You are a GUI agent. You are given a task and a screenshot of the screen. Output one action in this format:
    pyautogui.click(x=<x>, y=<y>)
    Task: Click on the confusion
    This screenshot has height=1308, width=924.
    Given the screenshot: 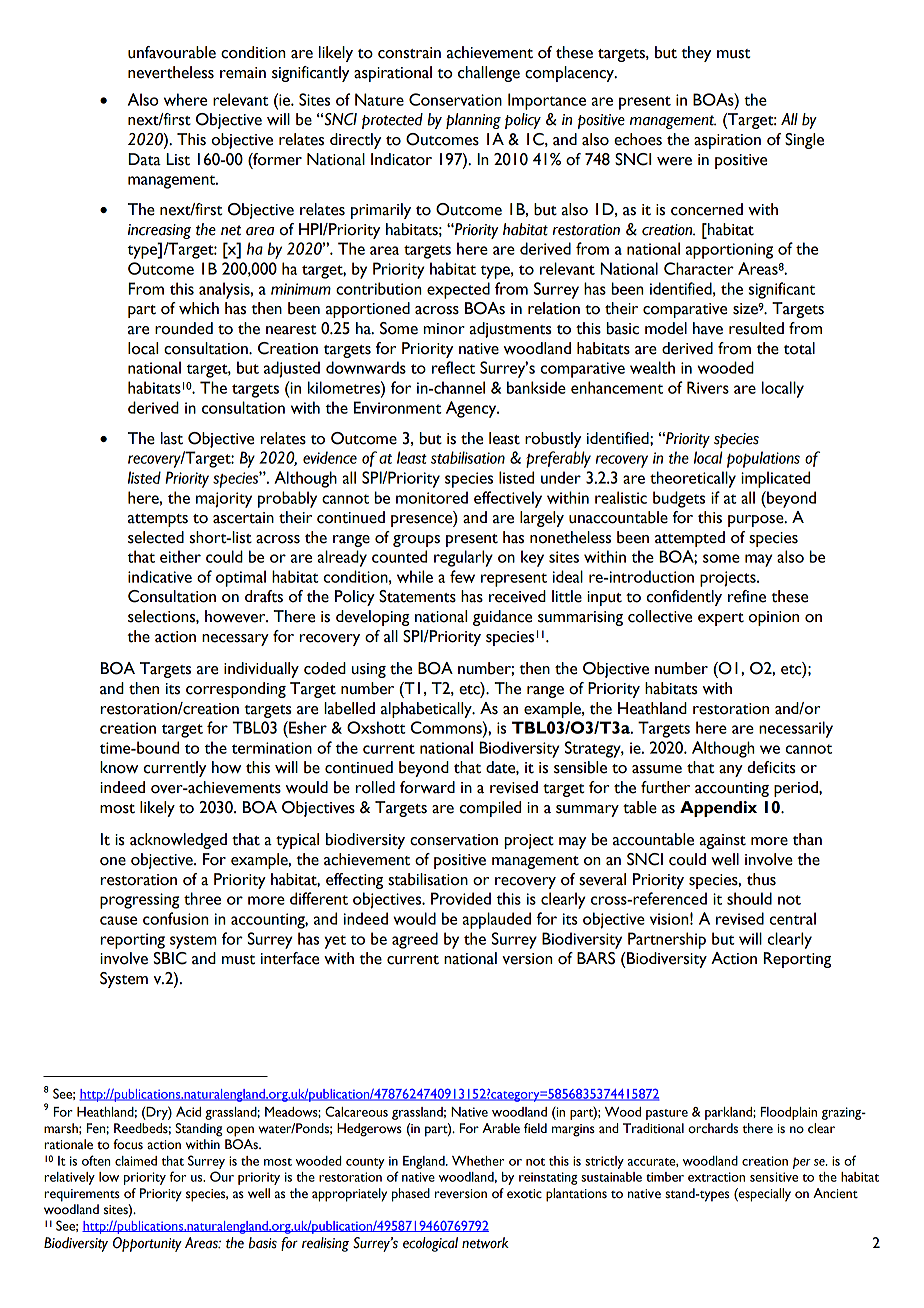 What is the action you would take?
    pyautogui.click(x=176, y=918)
